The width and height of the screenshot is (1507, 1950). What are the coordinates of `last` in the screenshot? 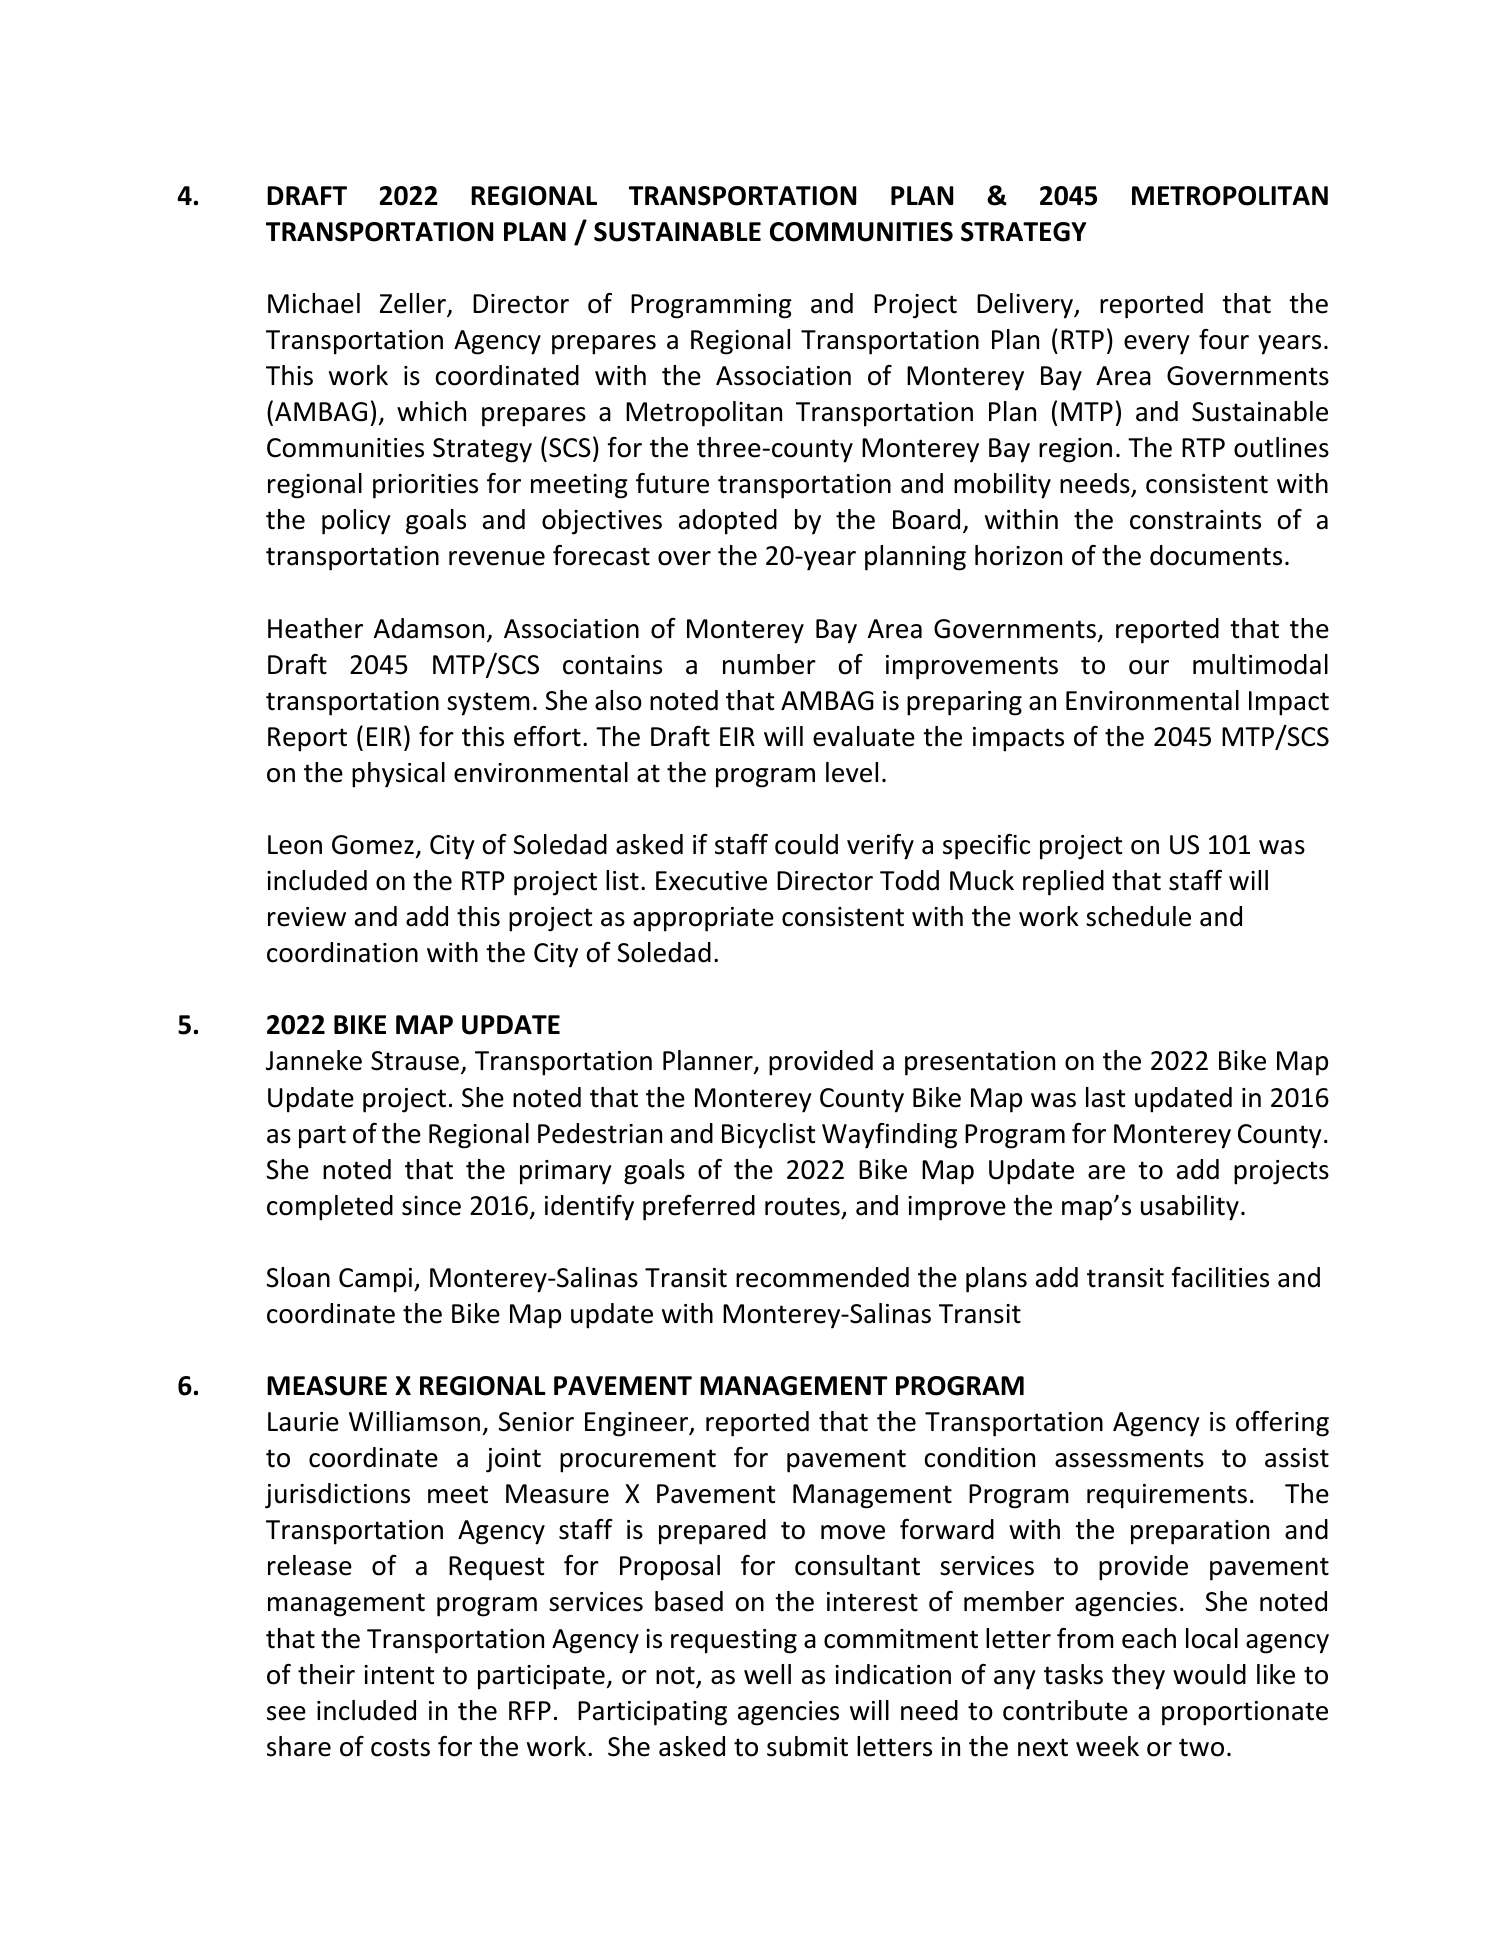 It's located at (1105, 1097).
